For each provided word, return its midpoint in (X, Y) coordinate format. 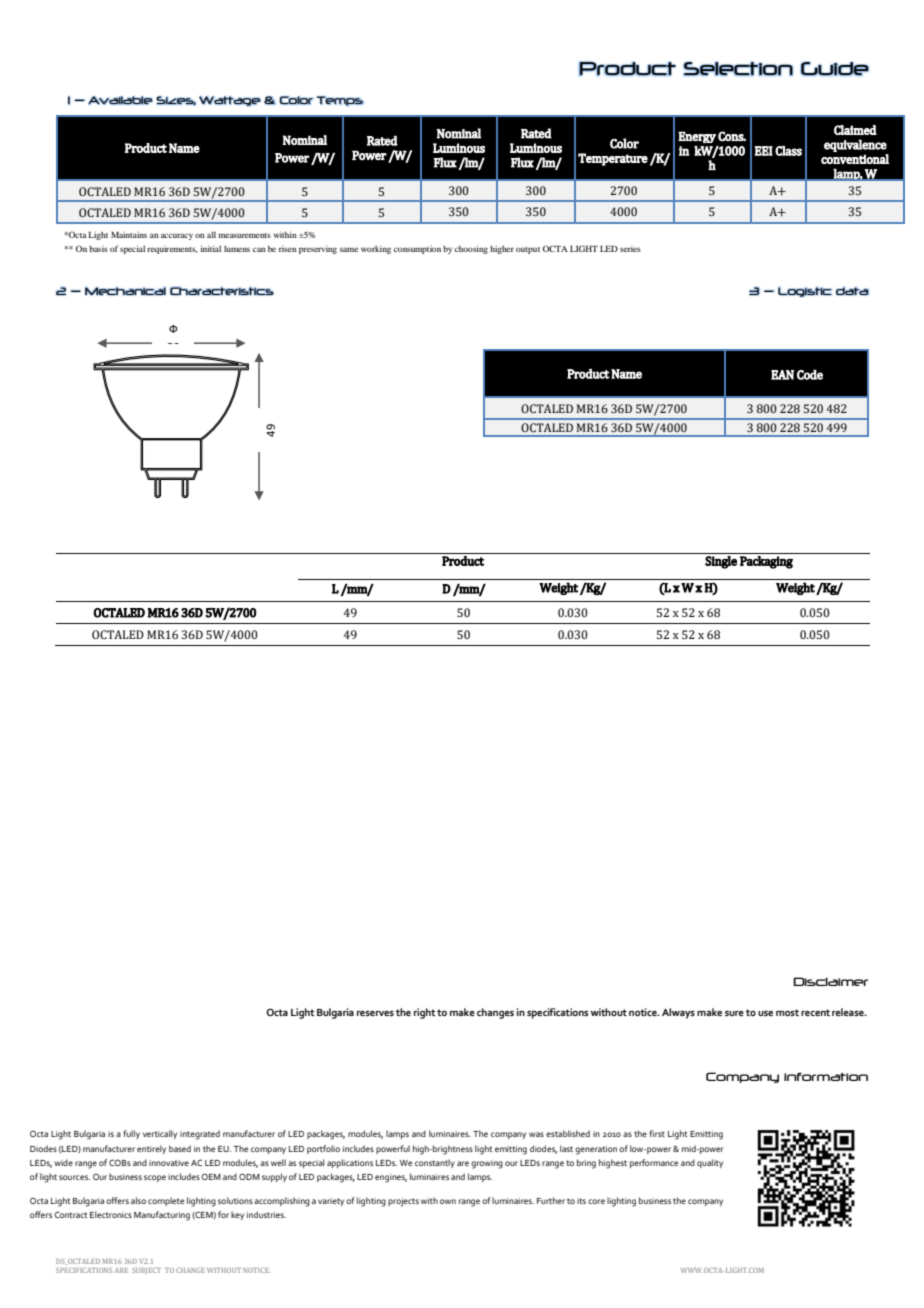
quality (710, 1163)
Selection (738, 69)
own (448, 1201)
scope (155, 1178)
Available (120, 100)
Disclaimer (830, 981)
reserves (375, 1013)
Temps (339, 101)
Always (678, 1013)
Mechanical (125, 291)
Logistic (805, 292)
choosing (471, 249)
